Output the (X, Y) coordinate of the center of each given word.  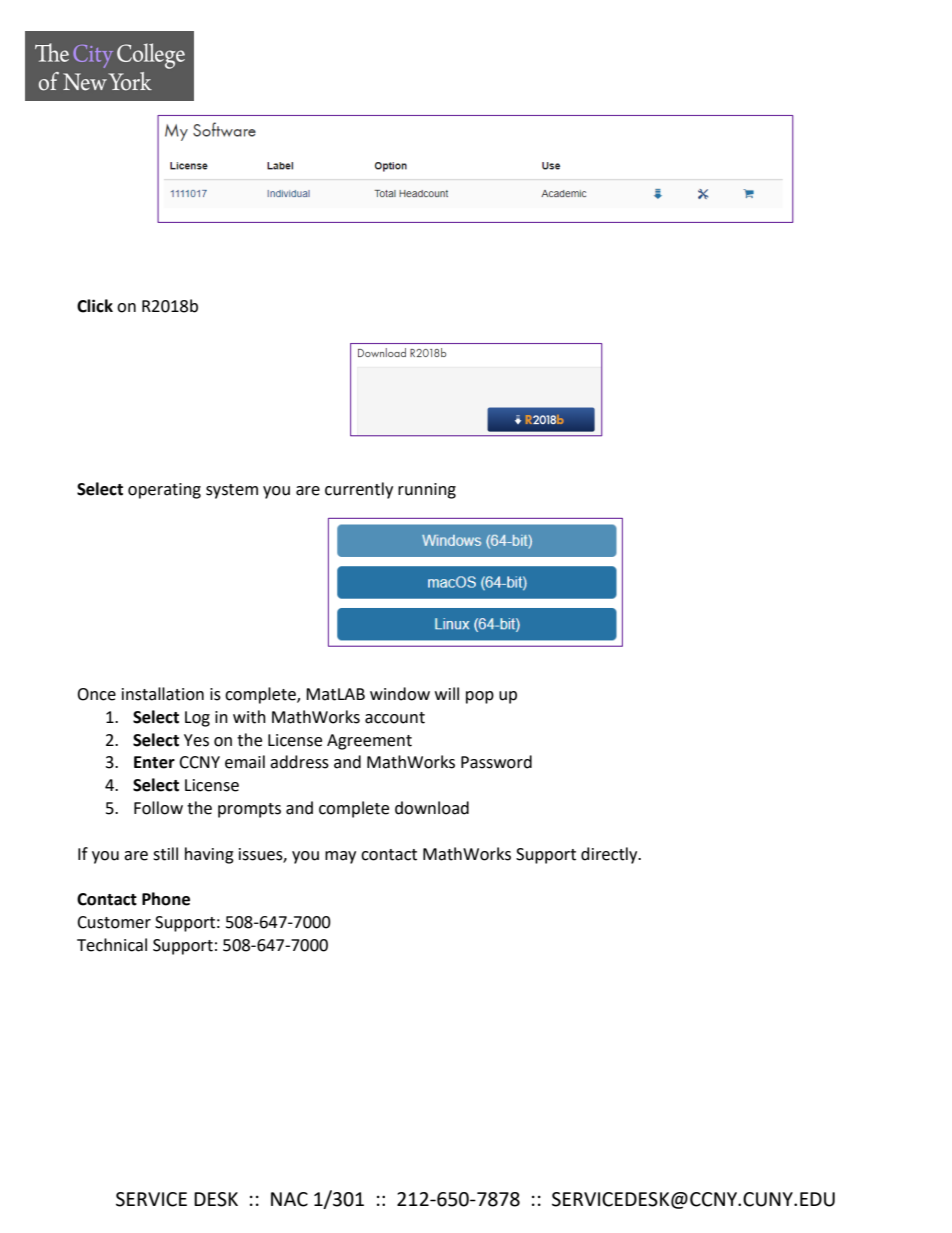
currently (359, 490)
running (427, 491)
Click (95, 306)
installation (163, 694)
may (340, 857)
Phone (166, 899)
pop (480, 697)
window (400, 694)
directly (610, 855)
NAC (289, 1199)
